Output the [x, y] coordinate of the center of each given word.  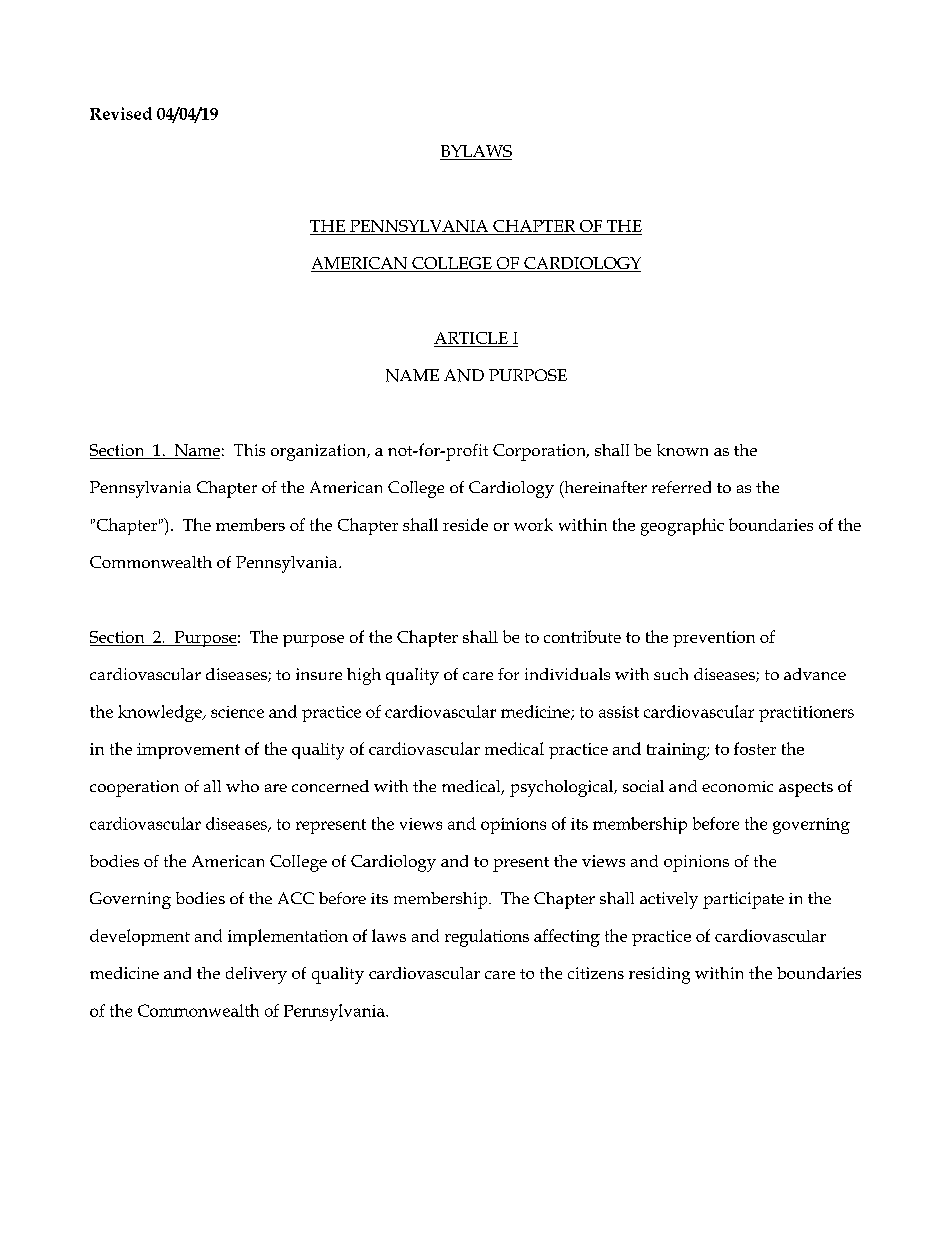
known [682, 450]
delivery [256, 975]
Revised [121, 113]
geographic [682, 527]
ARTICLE [471, 338]
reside [465, 524]
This [249, 450]
